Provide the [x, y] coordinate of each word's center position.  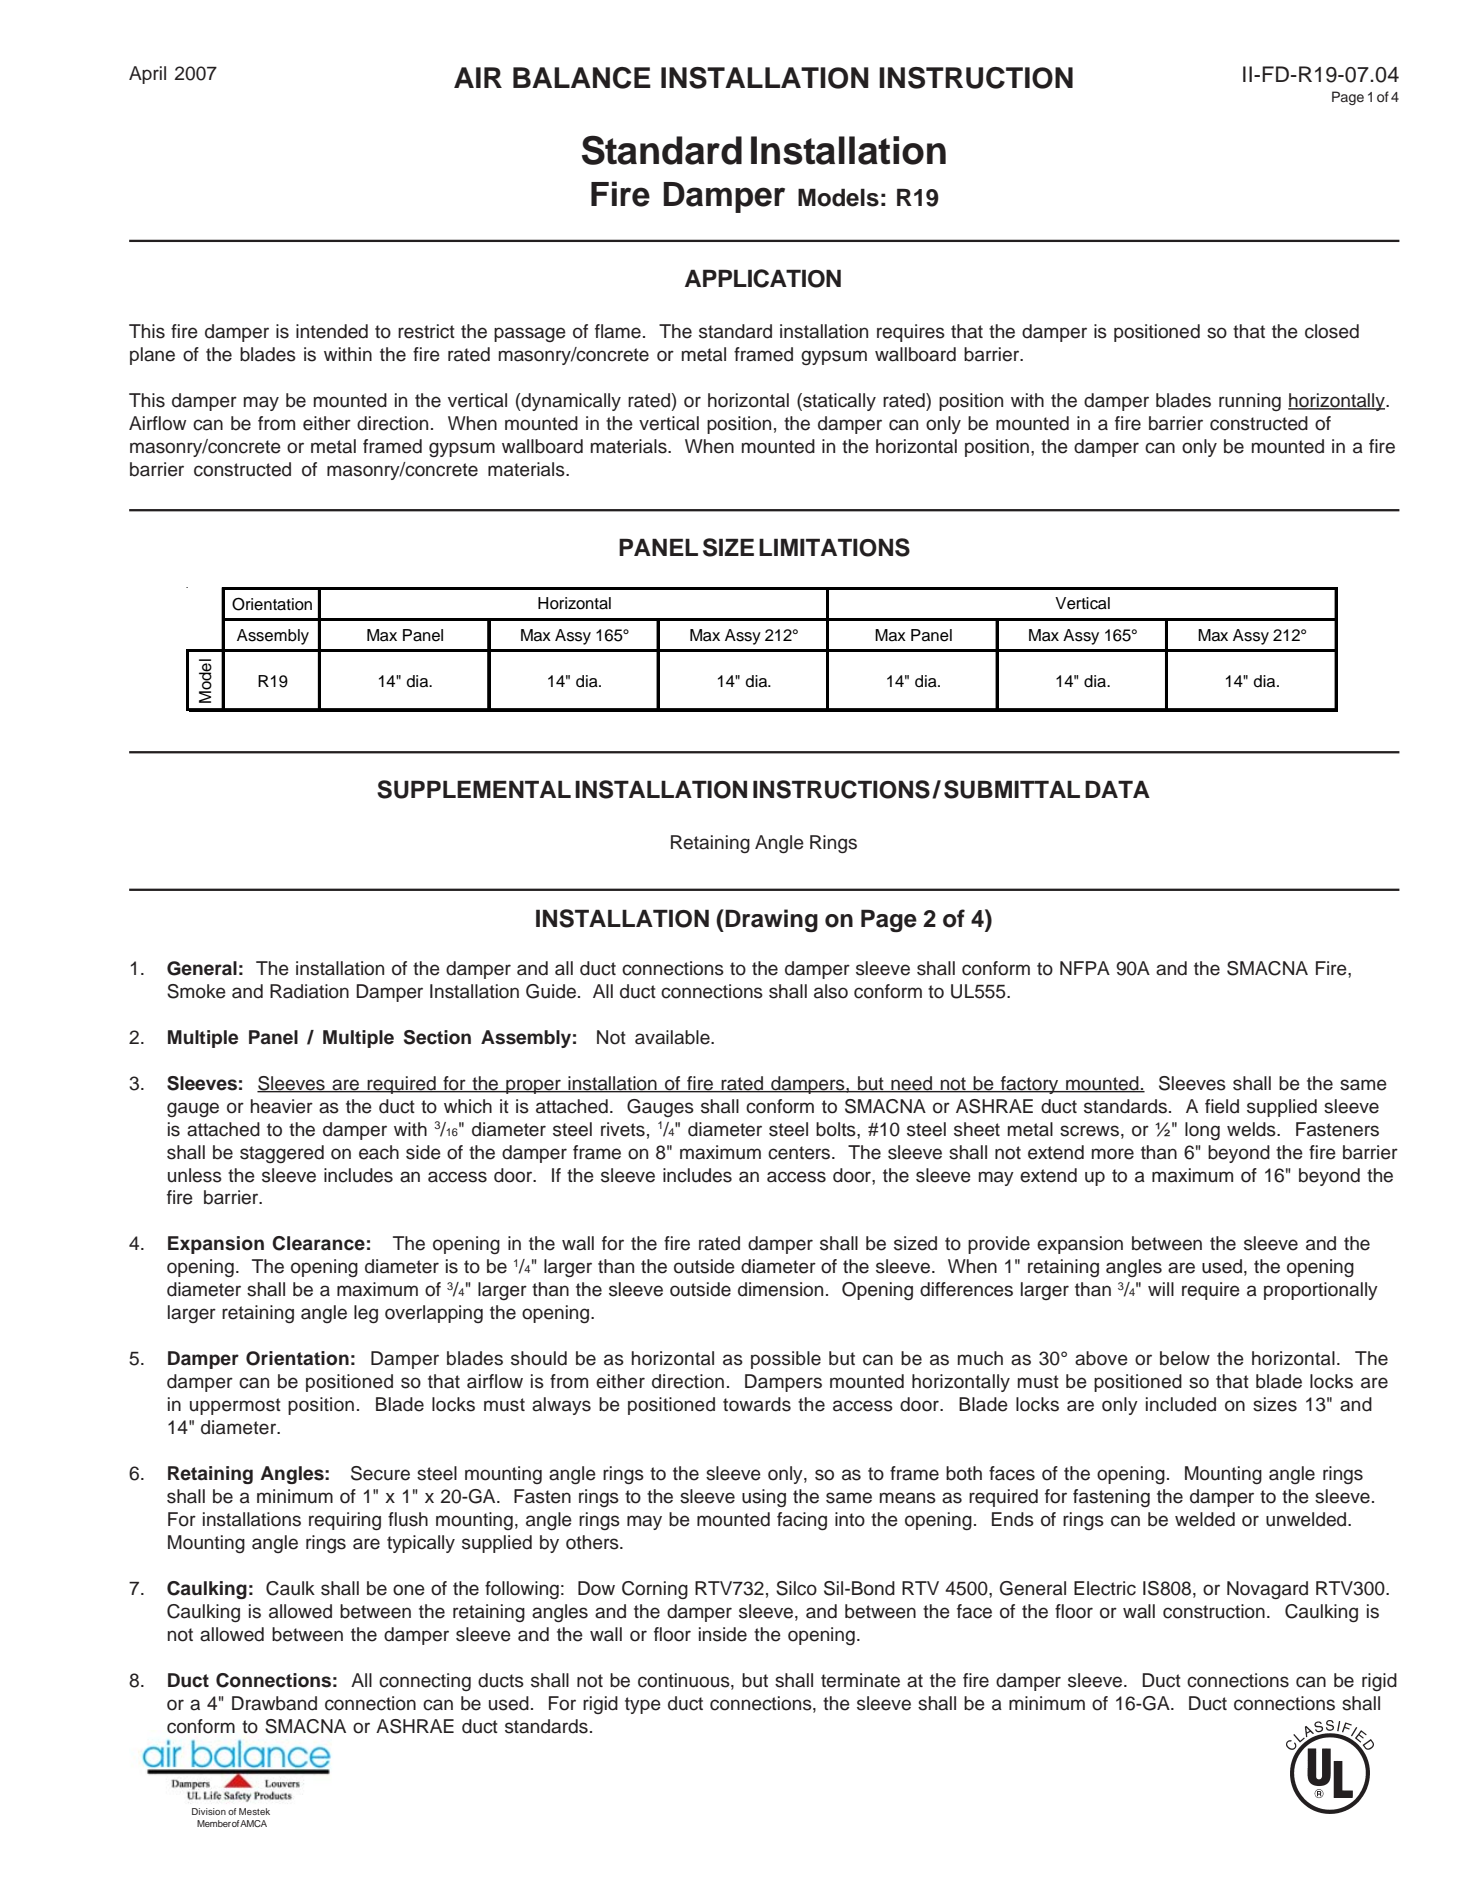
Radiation [309, 991]
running [1250, 402]
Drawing [771, 920]
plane [152, 356]
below [1185, 1358]
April [147, 75]
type [643, 1705]
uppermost [235, 1406]
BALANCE [582, 78]
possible [786, 1360]
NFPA [1085, 968]
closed [1332, 331]
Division [209, 1811]
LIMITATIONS [834, 547]
